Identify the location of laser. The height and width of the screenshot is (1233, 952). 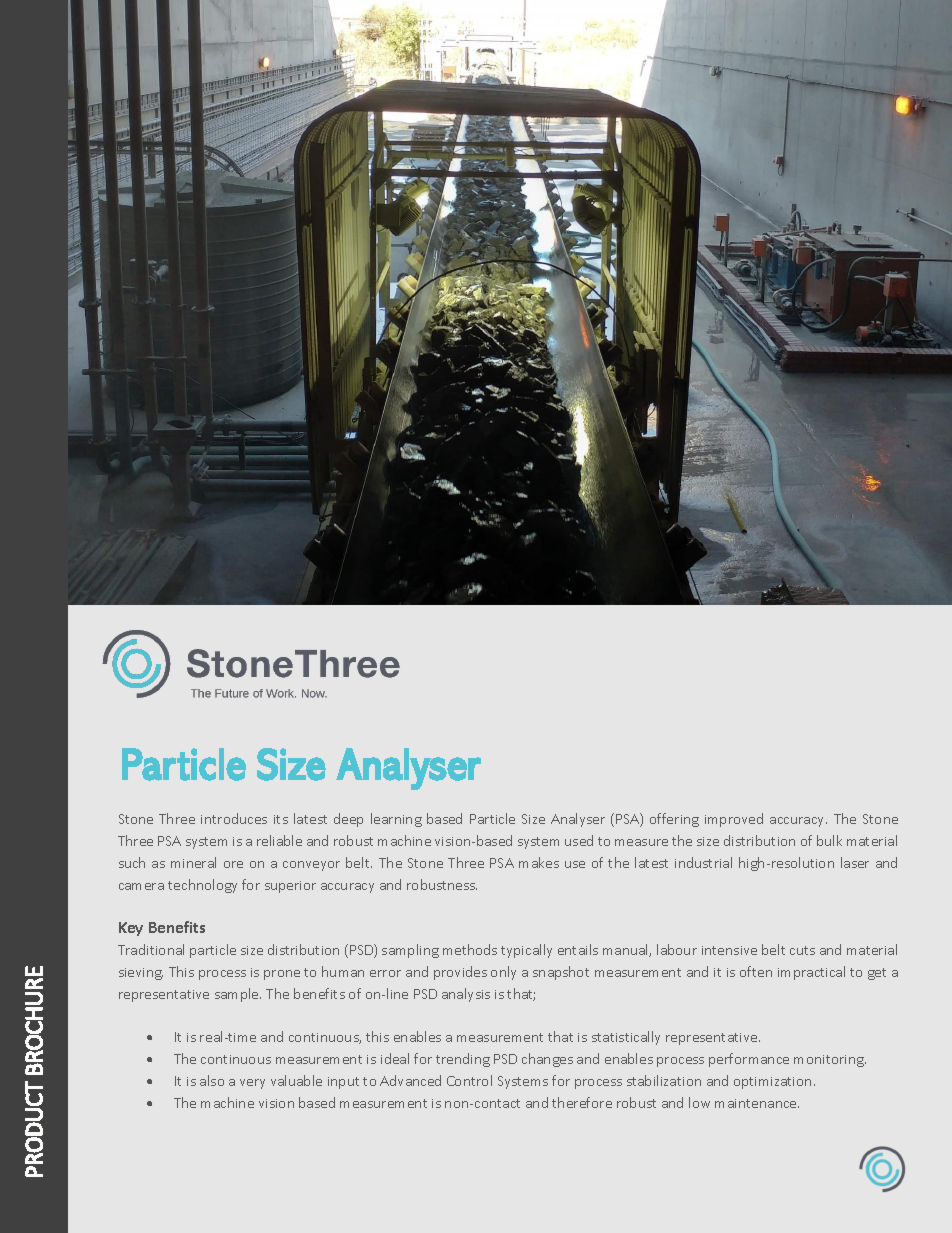
(855, 862).
